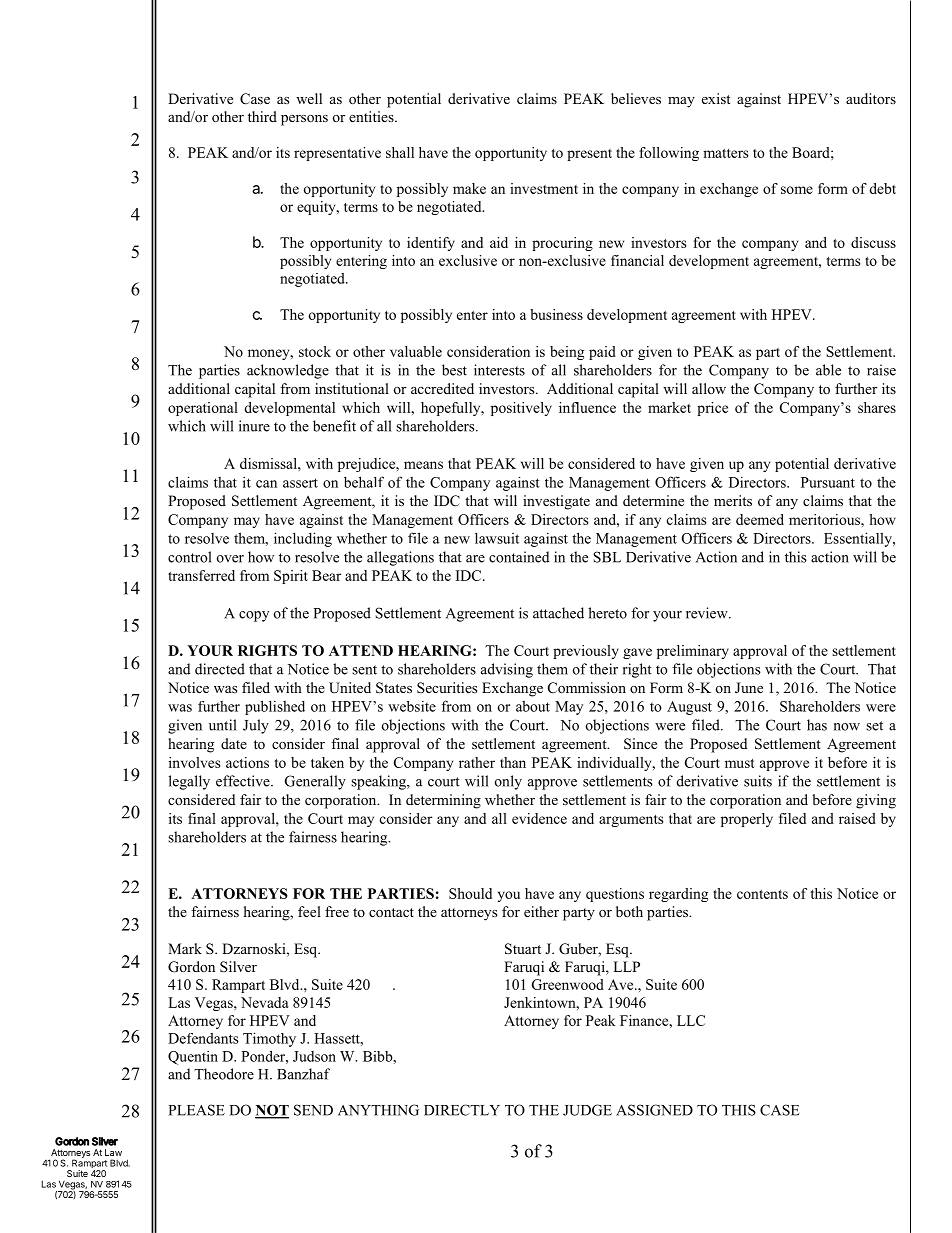 This screenshot has height=1233, width=952. Describe the element at coordinates (587, 1110) in the screenshot. I see `JUDGE` at that location.
